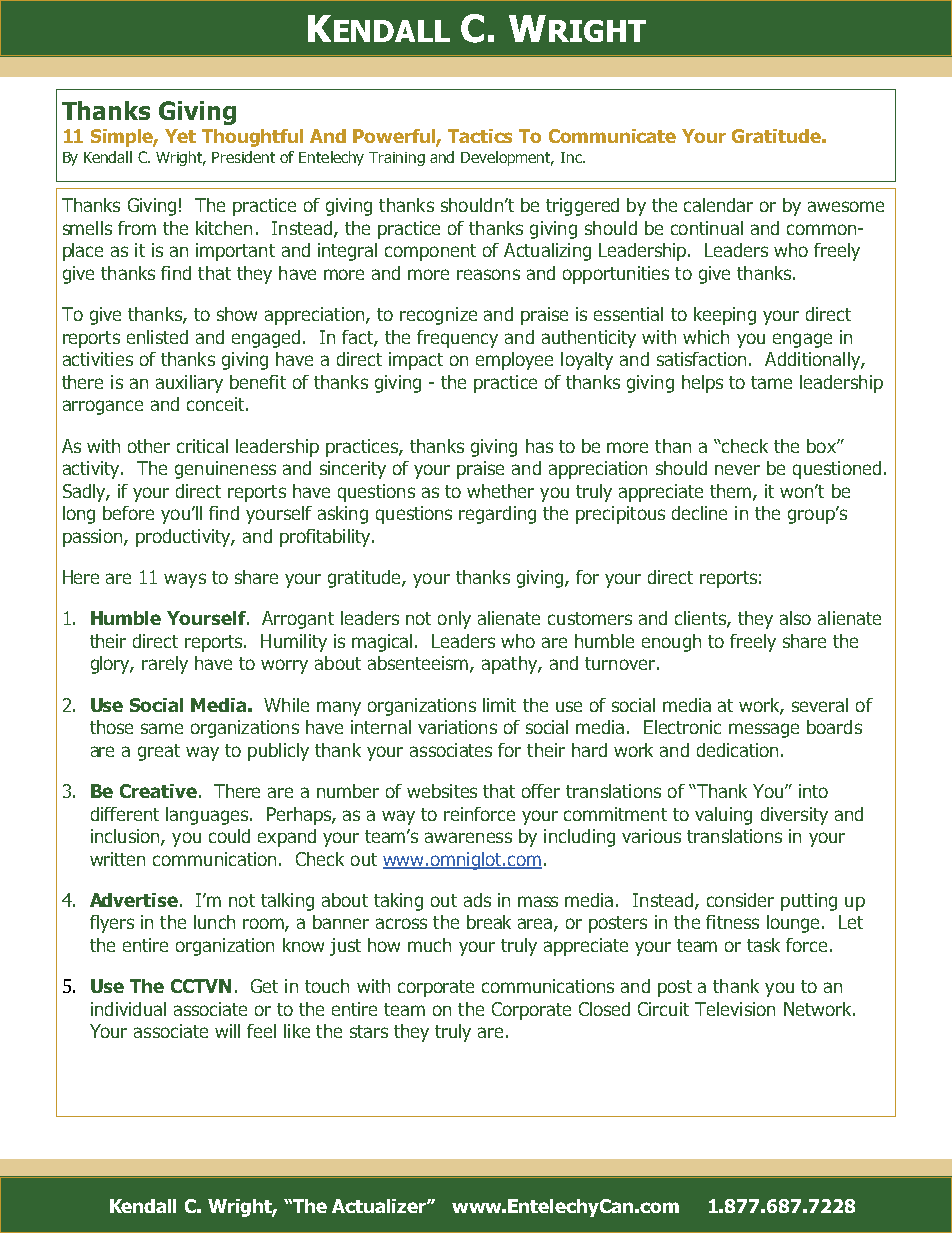 This page has width=952, height=1233. Describe the element at coordinates (735, 1009) in the page. I see `Television` at that location.
